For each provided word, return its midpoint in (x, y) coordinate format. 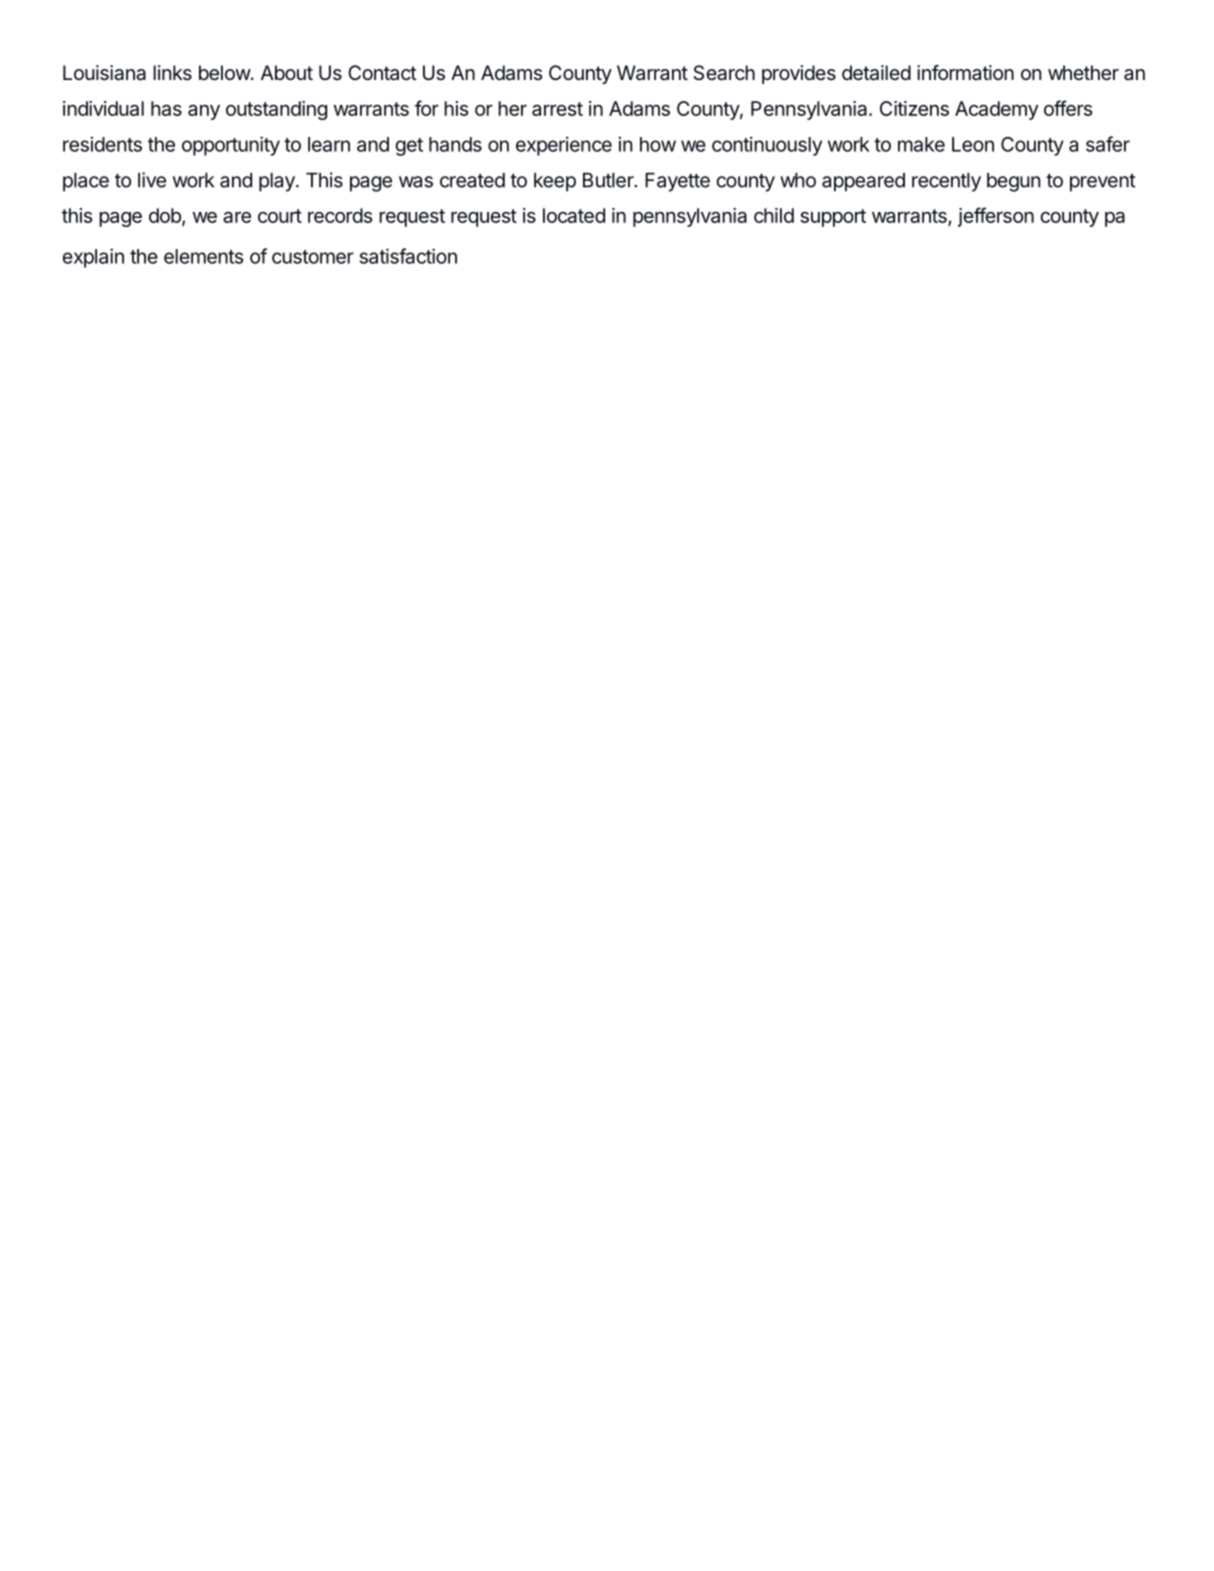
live (152, 180)
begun (1013, 182)
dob (166, 217)
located (574, 215)
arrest (557, 109)
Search (724, 73)
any (204, 112)
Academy (996, 110)
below (225, 72)
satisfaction (408, 256)
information (965, 72)
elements (203, 256)
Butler (609, 180)
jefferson (996, 217)
